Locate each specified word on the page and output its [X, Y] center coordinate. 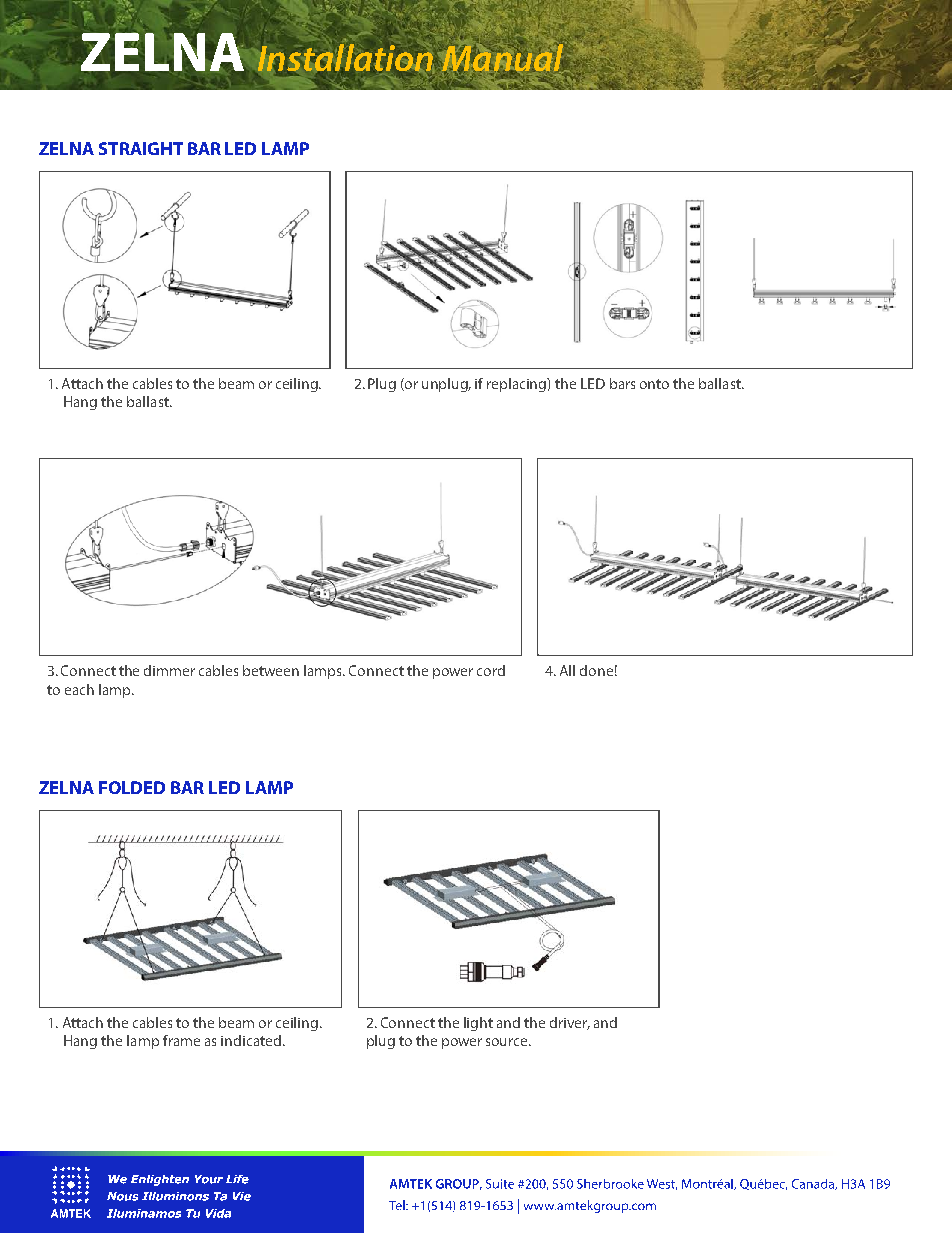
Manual [503, 58]
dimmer [169, 670]
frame [181, 1040]
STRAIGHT [141, 148]
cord [491, 670]
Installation [345, 58]
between [271, 670]
